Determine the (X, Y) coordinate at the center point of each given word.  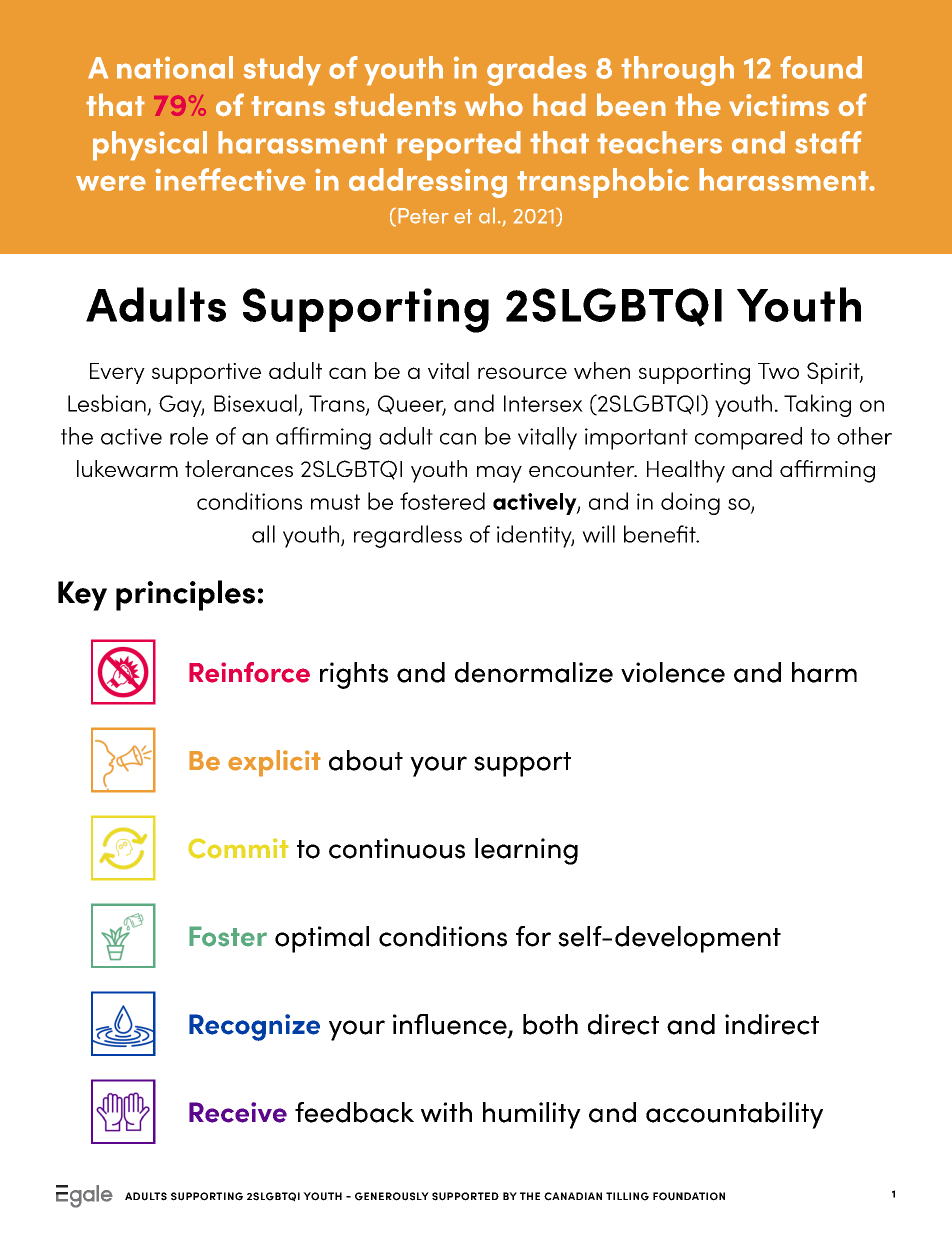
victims (779, 105)
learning (526, 851)
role (189, 436)
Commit (238, 848)
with (446, 1112)
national (175, 67)
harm (824, 672)
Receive (238, 1112)
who (494, 104)
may (499, 474)
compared (748, 438)
